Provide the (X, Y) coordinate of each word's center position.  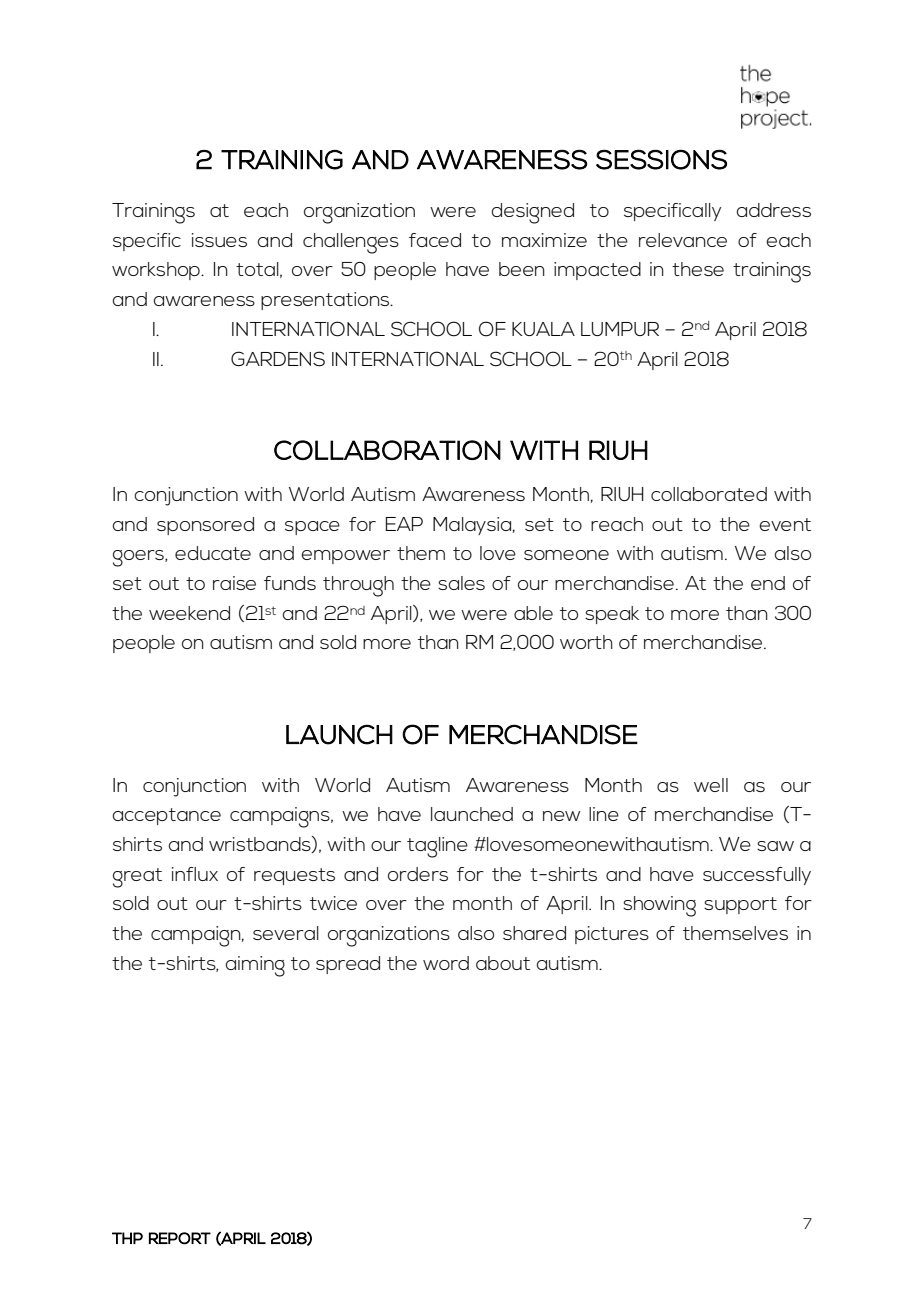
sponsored (205, 526)
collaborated (709, 494)
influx (195, 874)
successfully (757, 876)
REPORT (180, 1238)
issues (219, 240)
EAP (404, 524)
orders (418, 874)
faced (435, 240)
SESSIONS (661, 159)
